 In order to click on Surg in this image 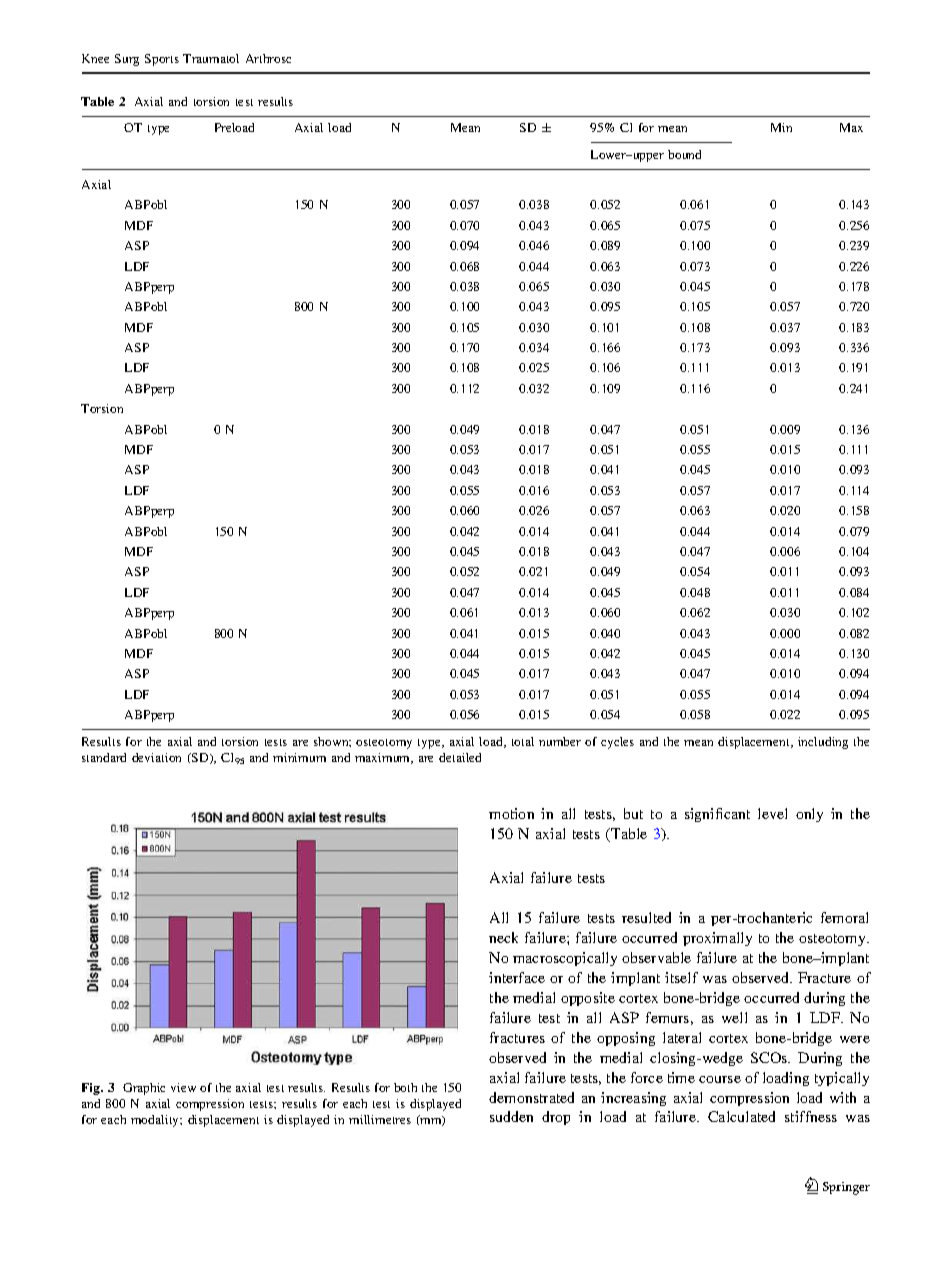, I will do `click(127, 60)`.
